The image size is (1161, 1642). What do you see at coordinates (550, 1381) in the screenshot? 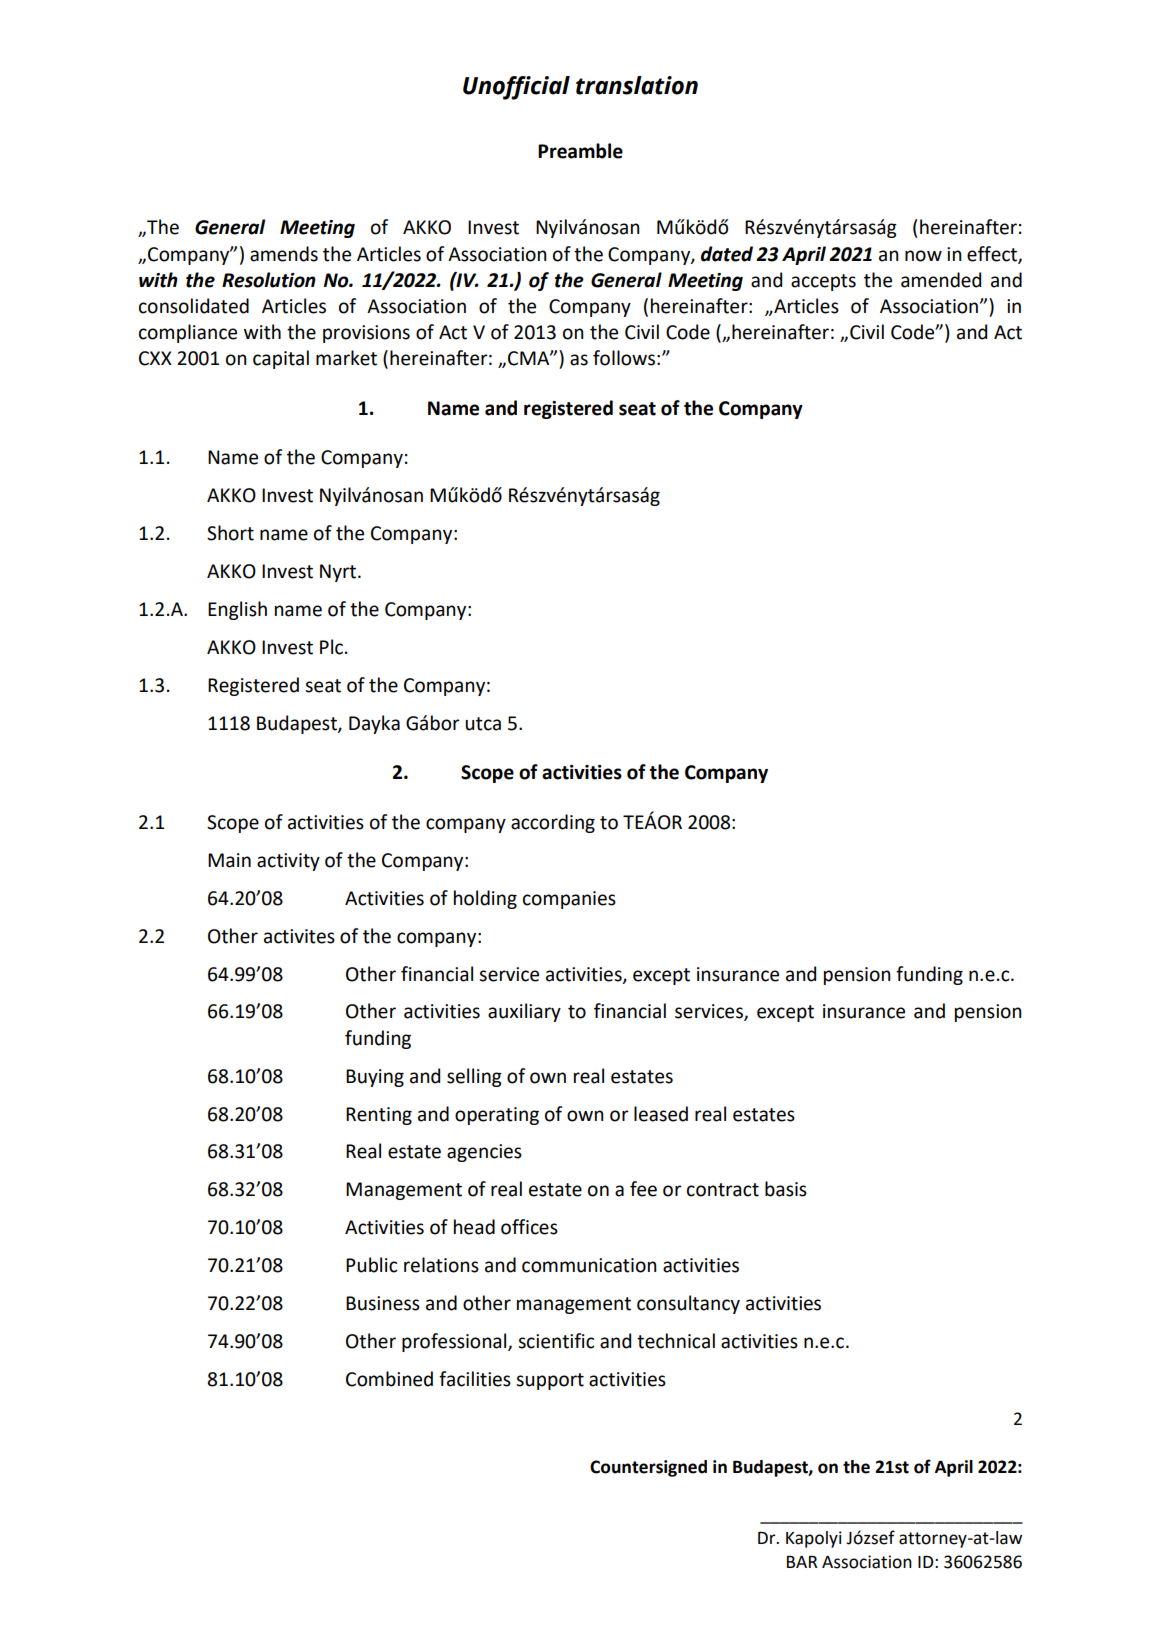
I see `support` at bounding box center [550, 1381].
